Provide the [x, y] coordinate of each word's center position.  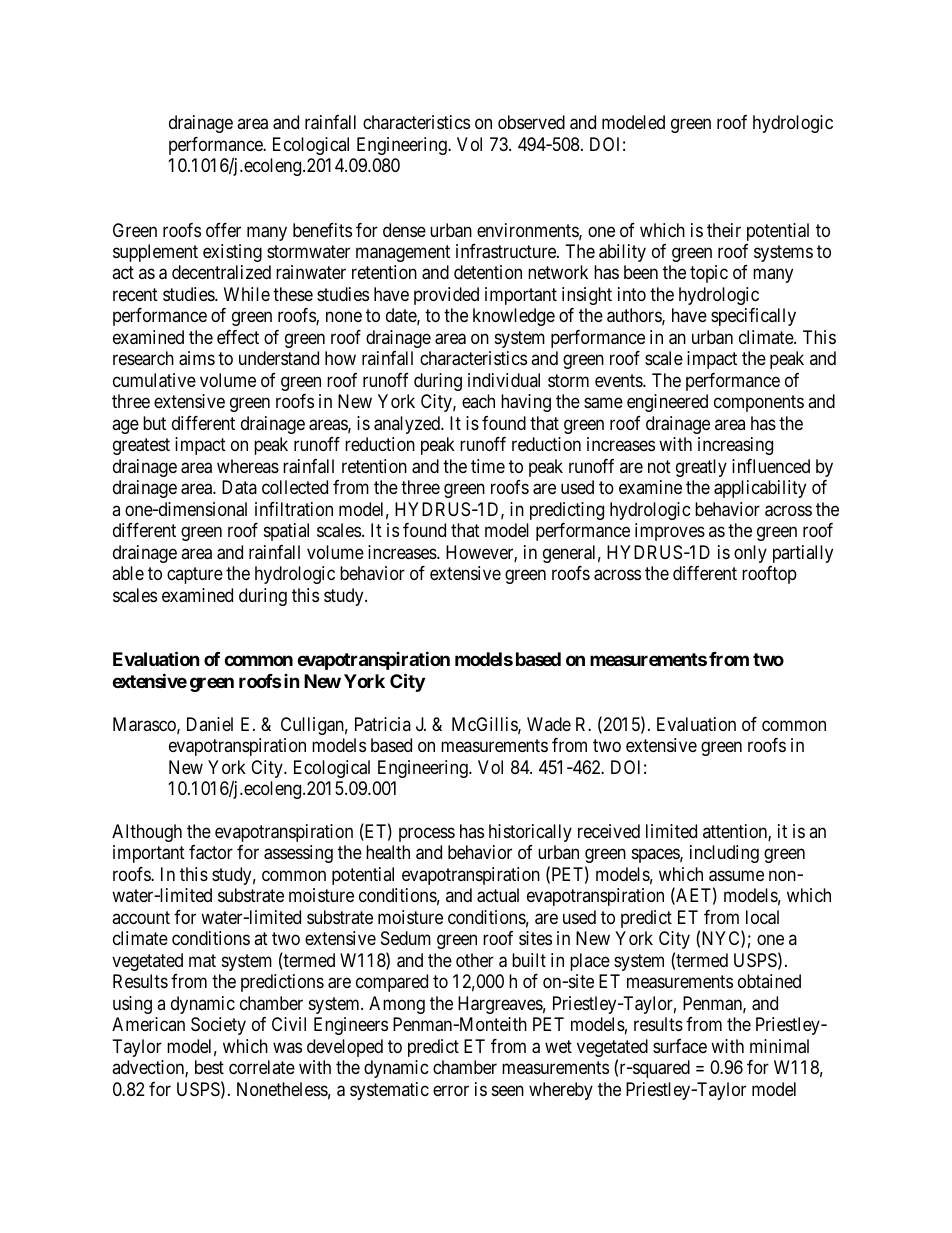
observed [531, 122]
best [209, 1067]
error [451, 1090]
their [724, 230]
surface [680, 1046]
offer [223, 230]
